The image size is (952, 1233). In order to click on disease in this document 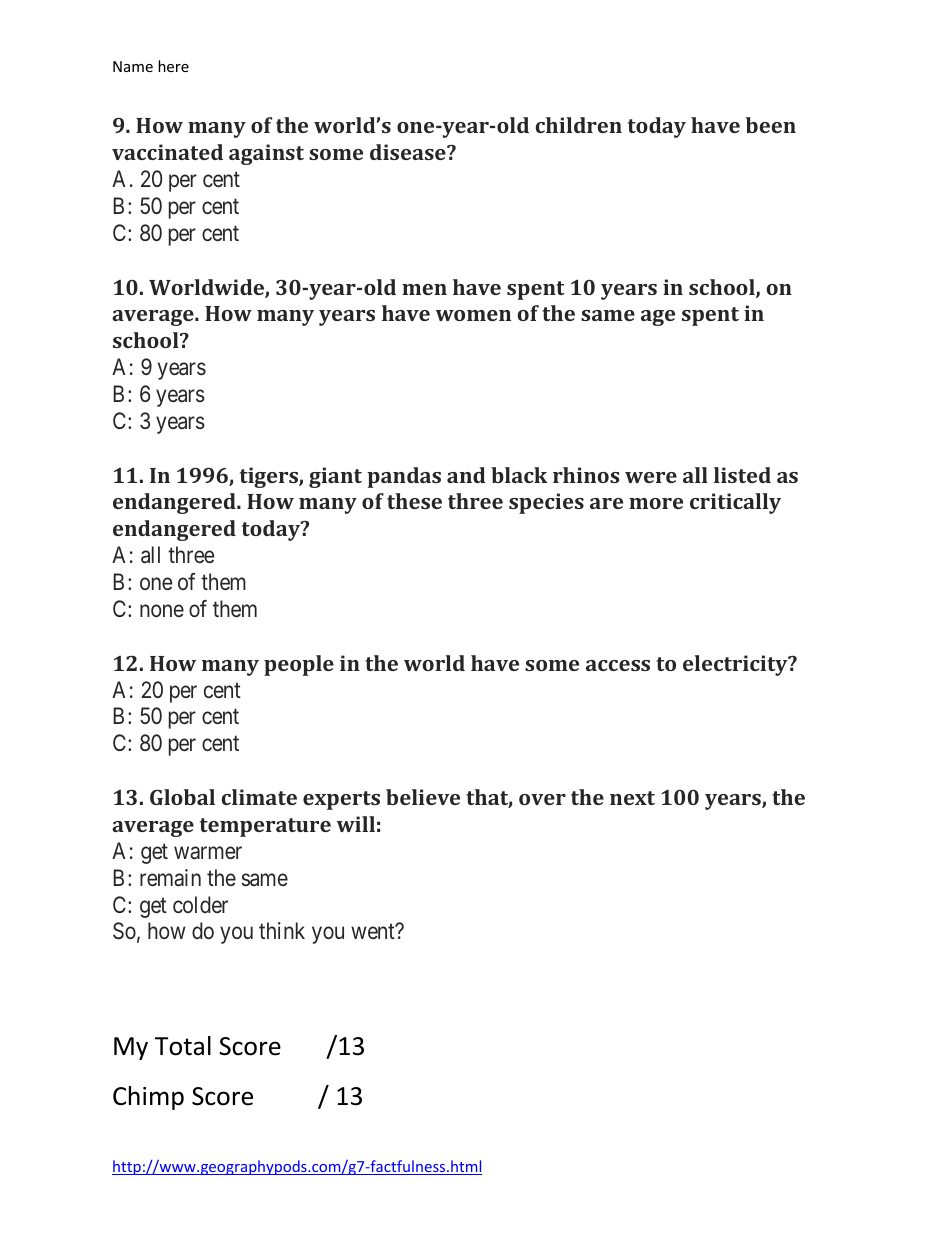, I will do `click(409, 152)`.
